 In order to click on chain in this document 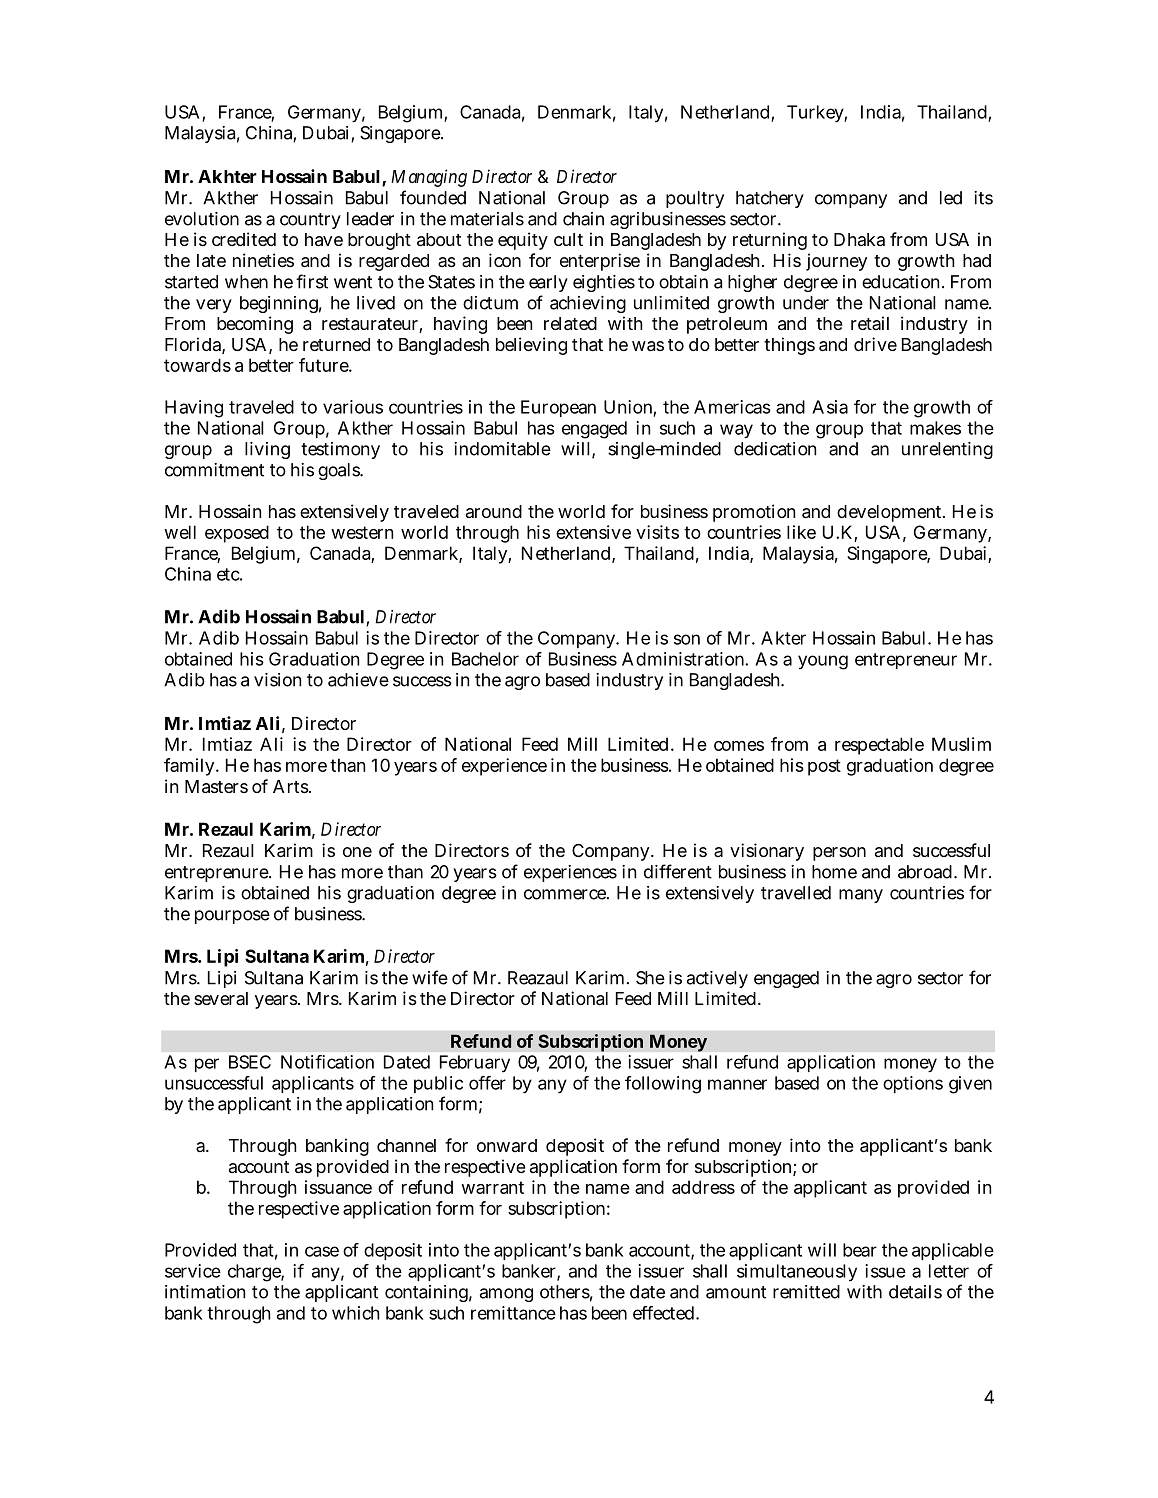, I will do `click(583, 219)`.
